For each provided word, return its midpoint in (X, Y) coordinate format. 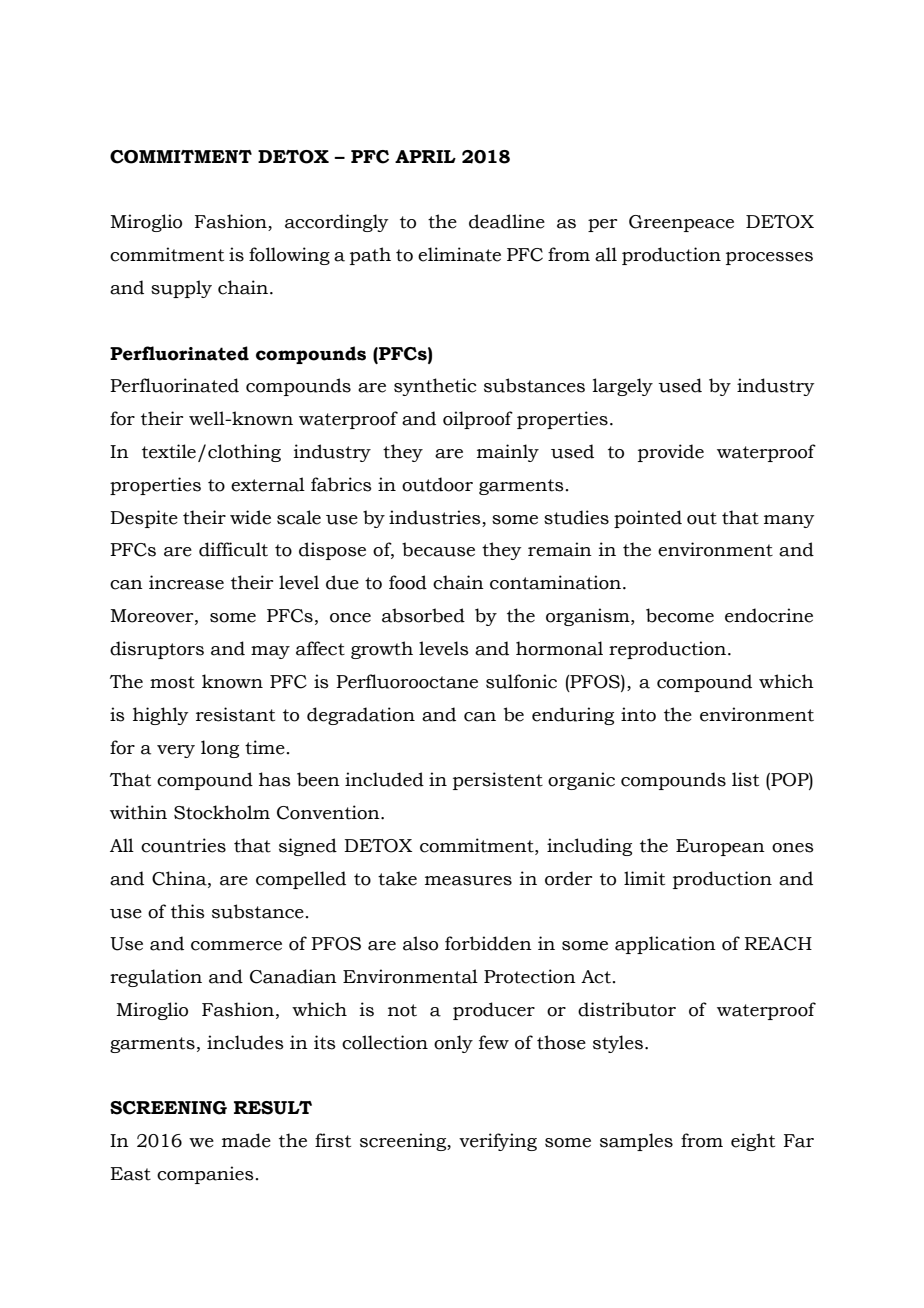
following (289, 256)
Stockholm (222, 812)
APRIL (425, 156)
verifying (498, 1142)
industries (435, 517)
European (720, 847)
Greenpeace (681, 223)
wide (250, 517)
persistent (498, 781)
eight (753, 1142)
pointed (648, 519)
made (246, 1140)
